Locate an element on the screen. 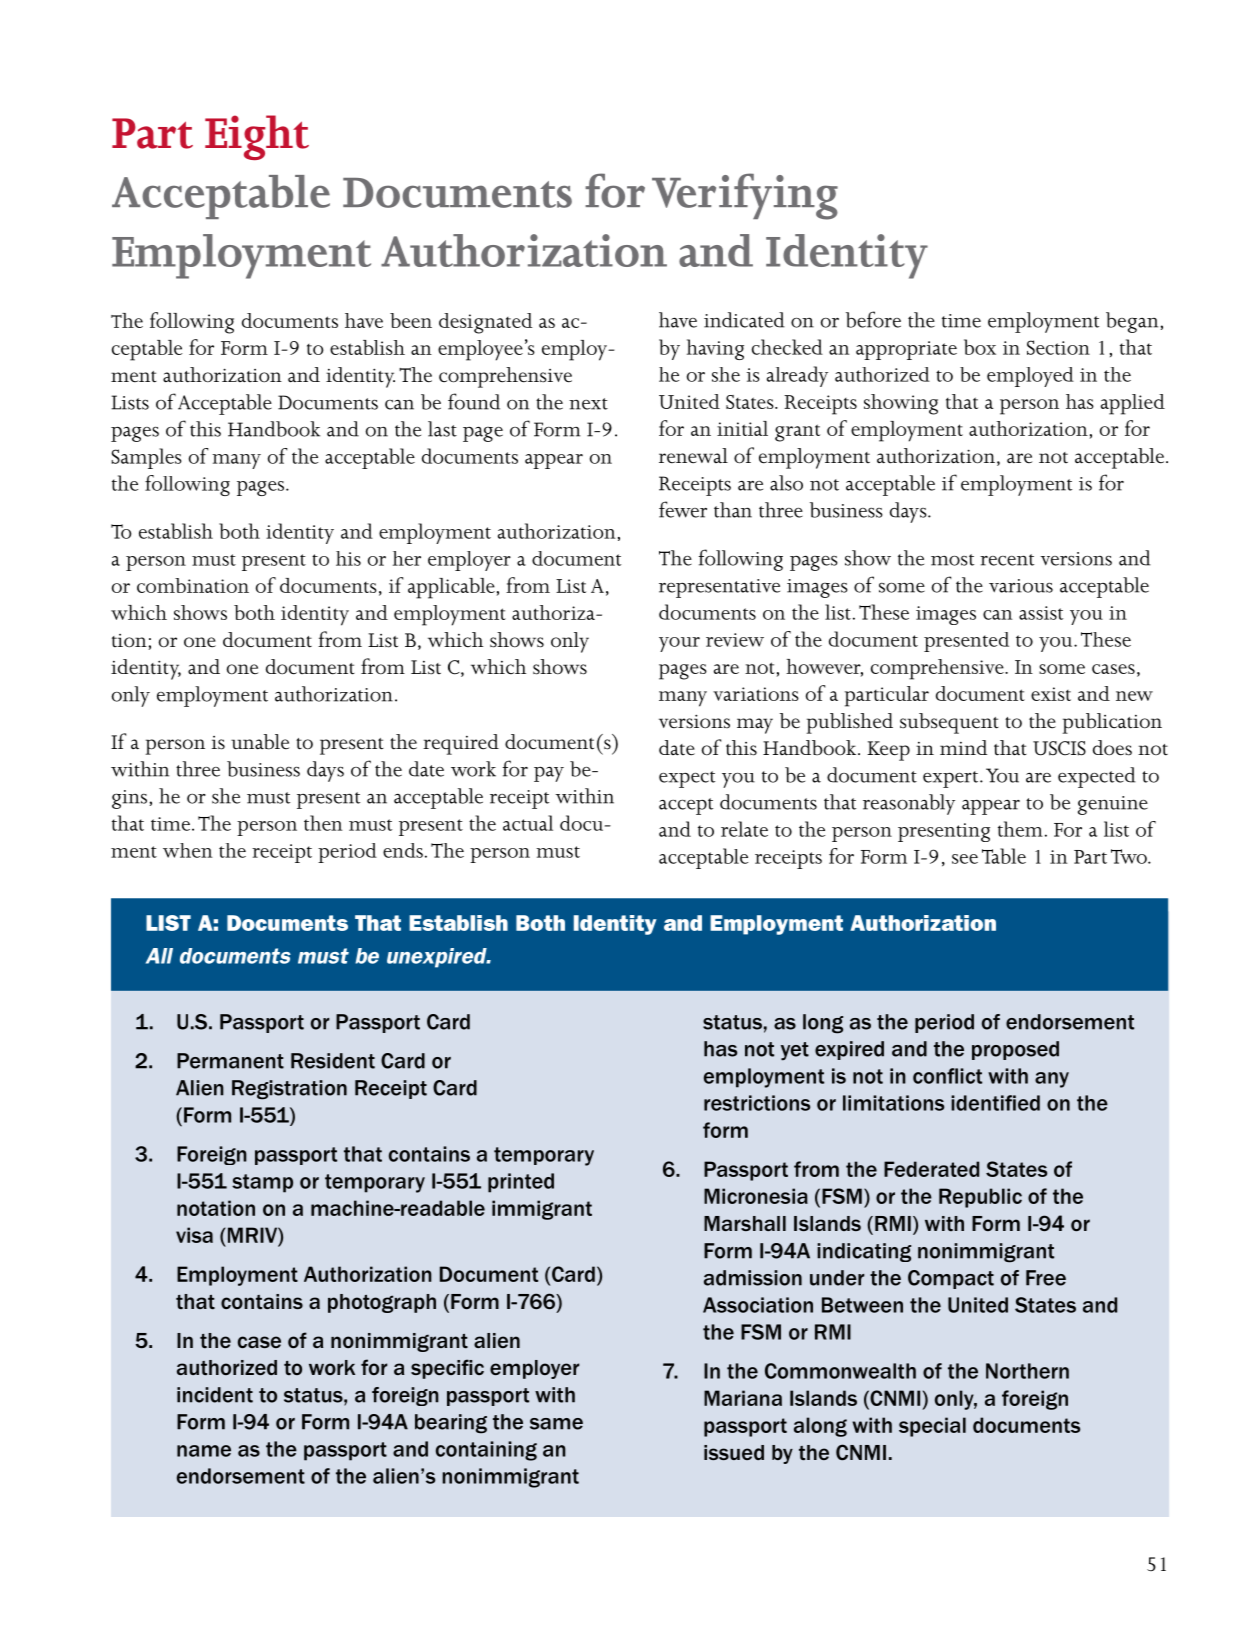  box is located at coordinates (980, 347).
